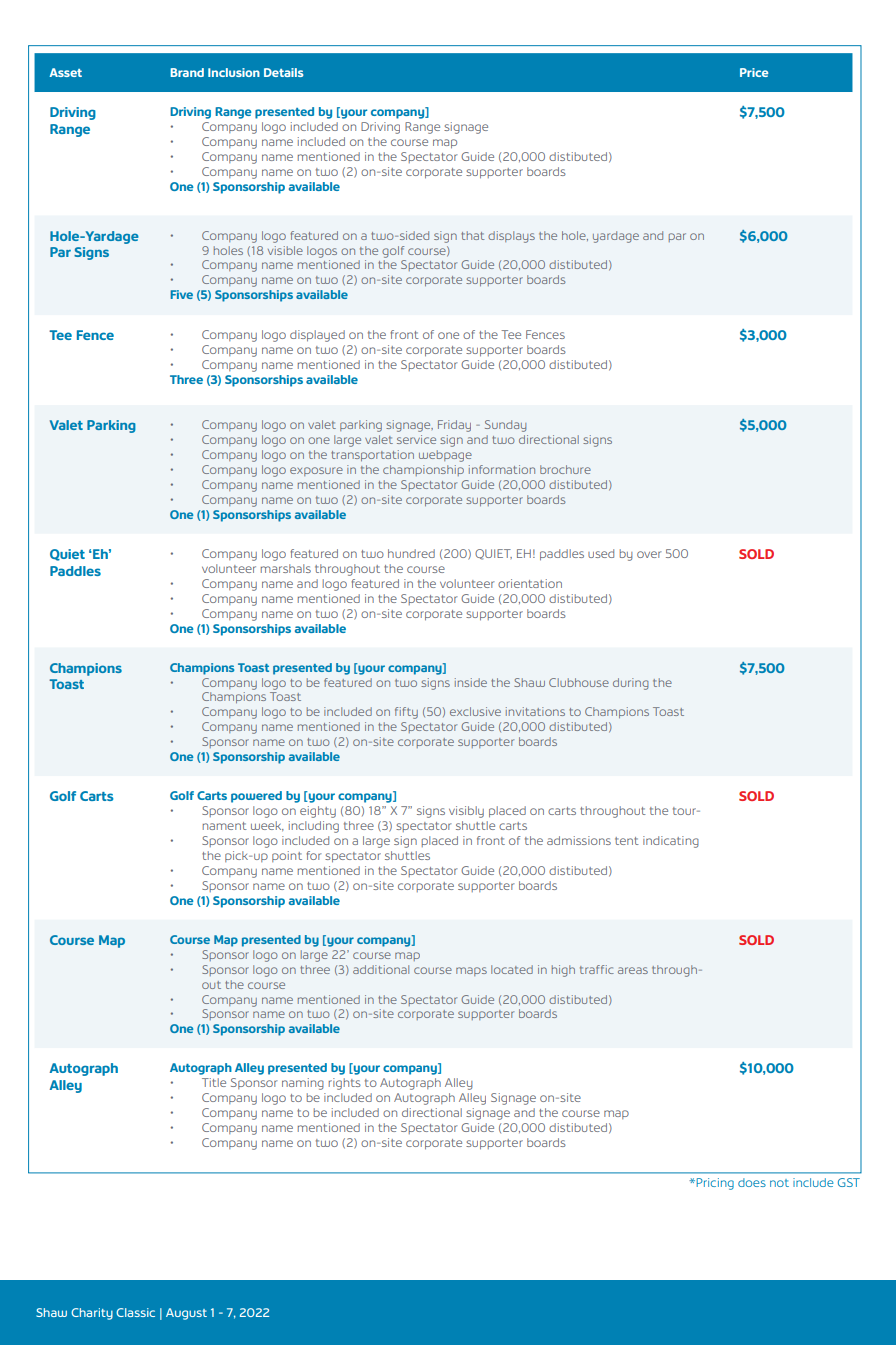 The image size is (896, 1345). I want to click on that, so click(472, 235).
